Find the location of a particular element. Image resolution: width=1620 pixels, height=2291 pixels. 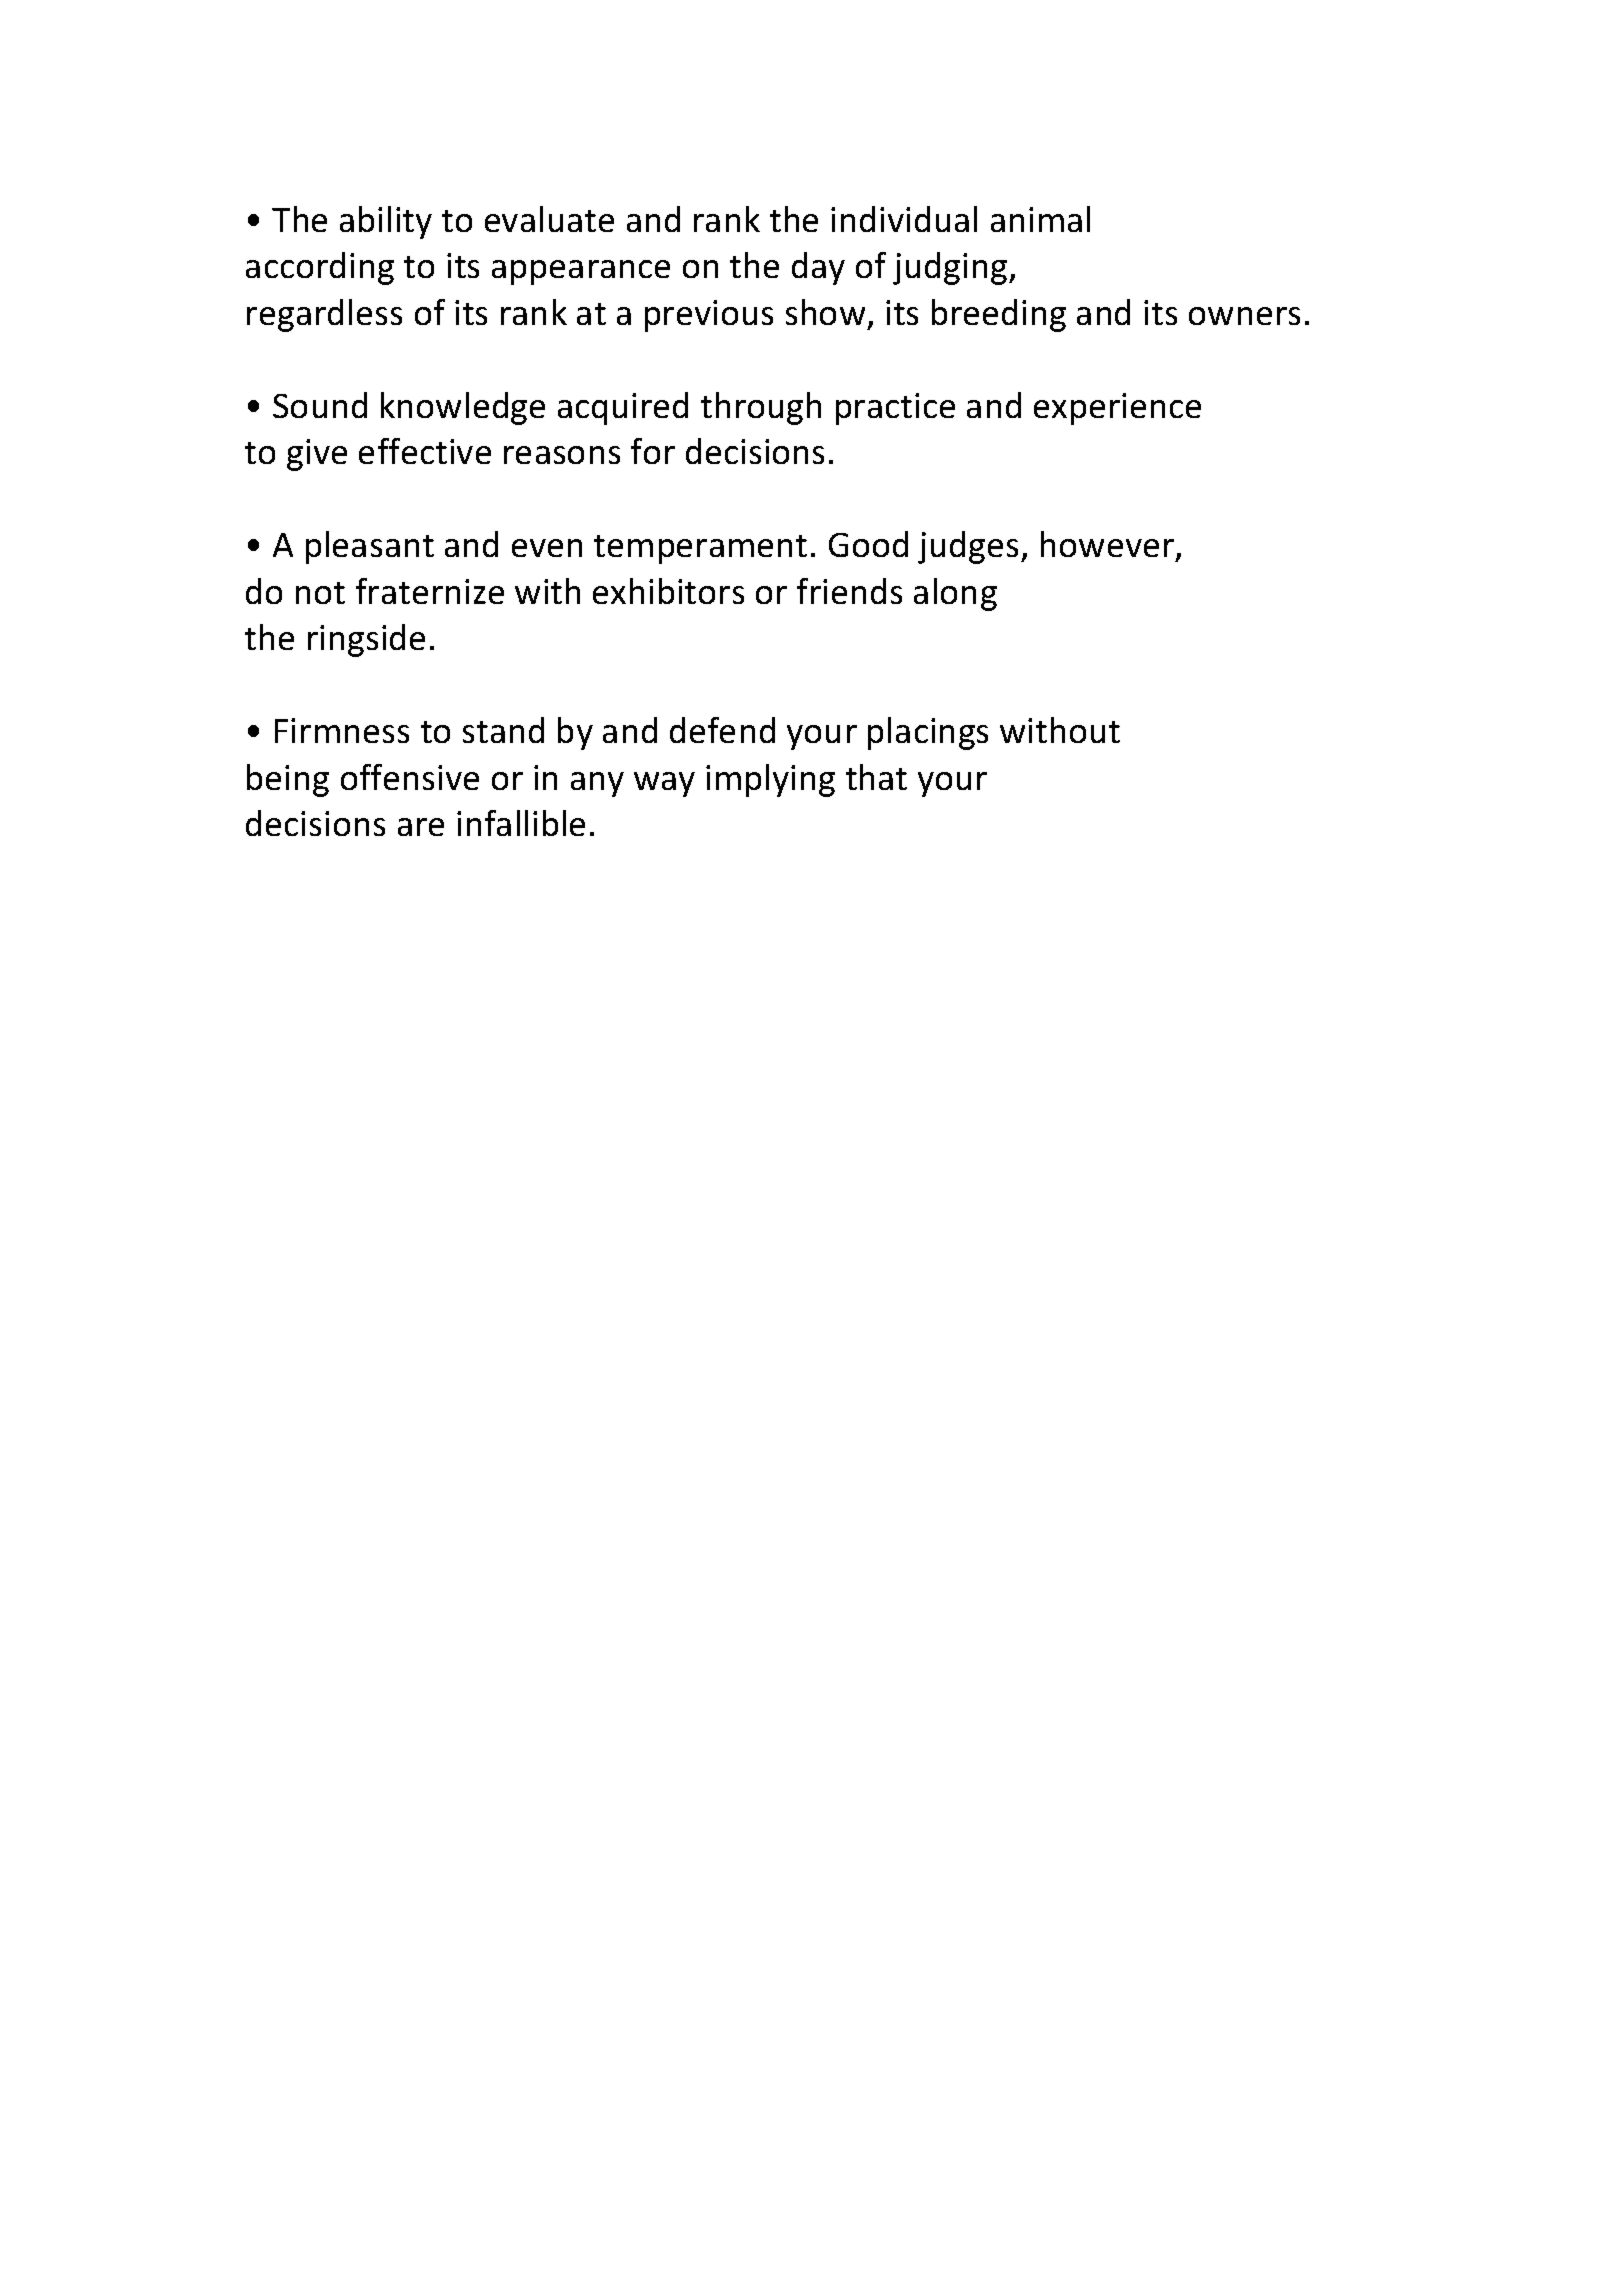

however is located at coordinates (1109, 546).
